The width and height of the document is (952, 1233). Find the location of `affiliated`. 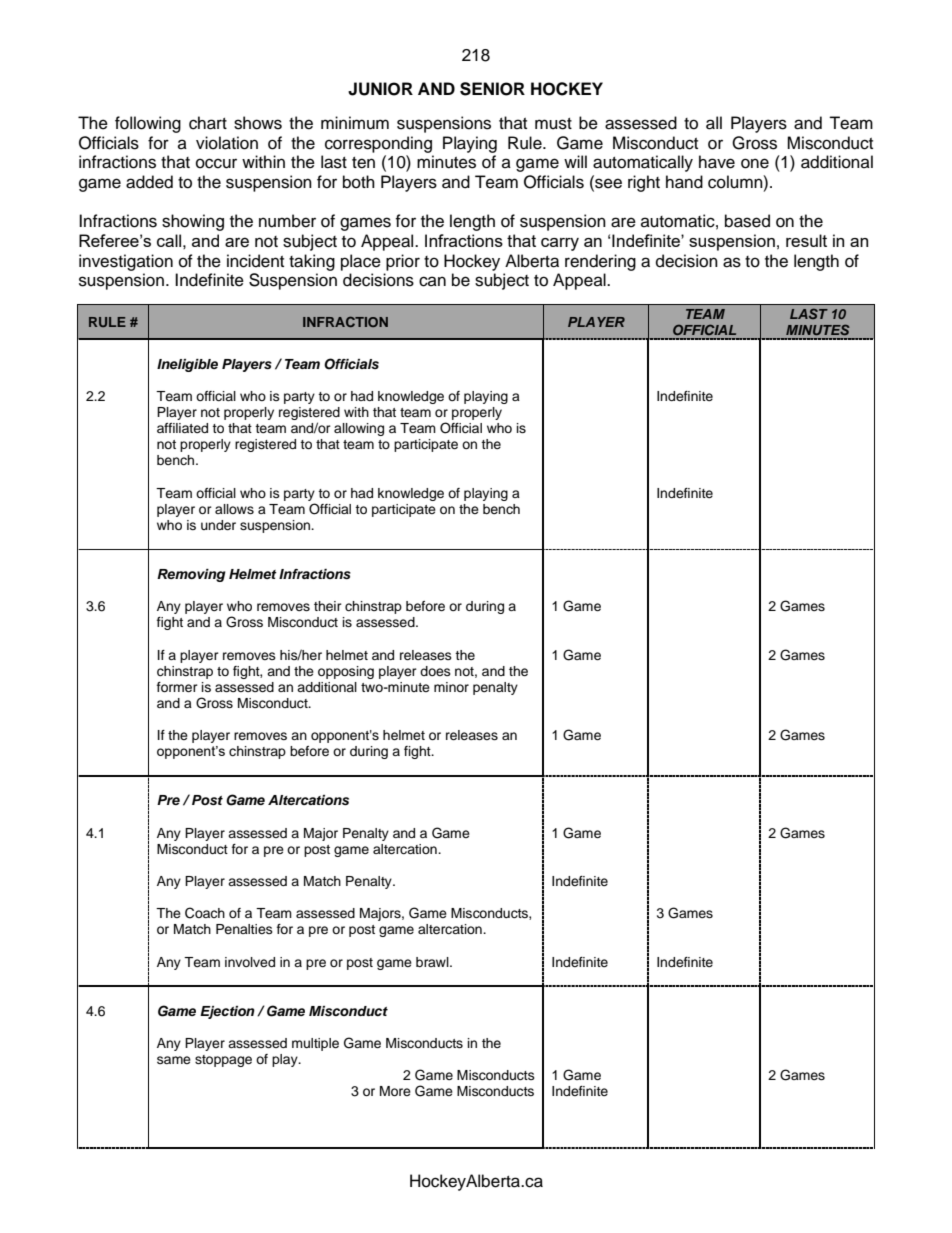

affiliated is located at coordinates (182, 428).
